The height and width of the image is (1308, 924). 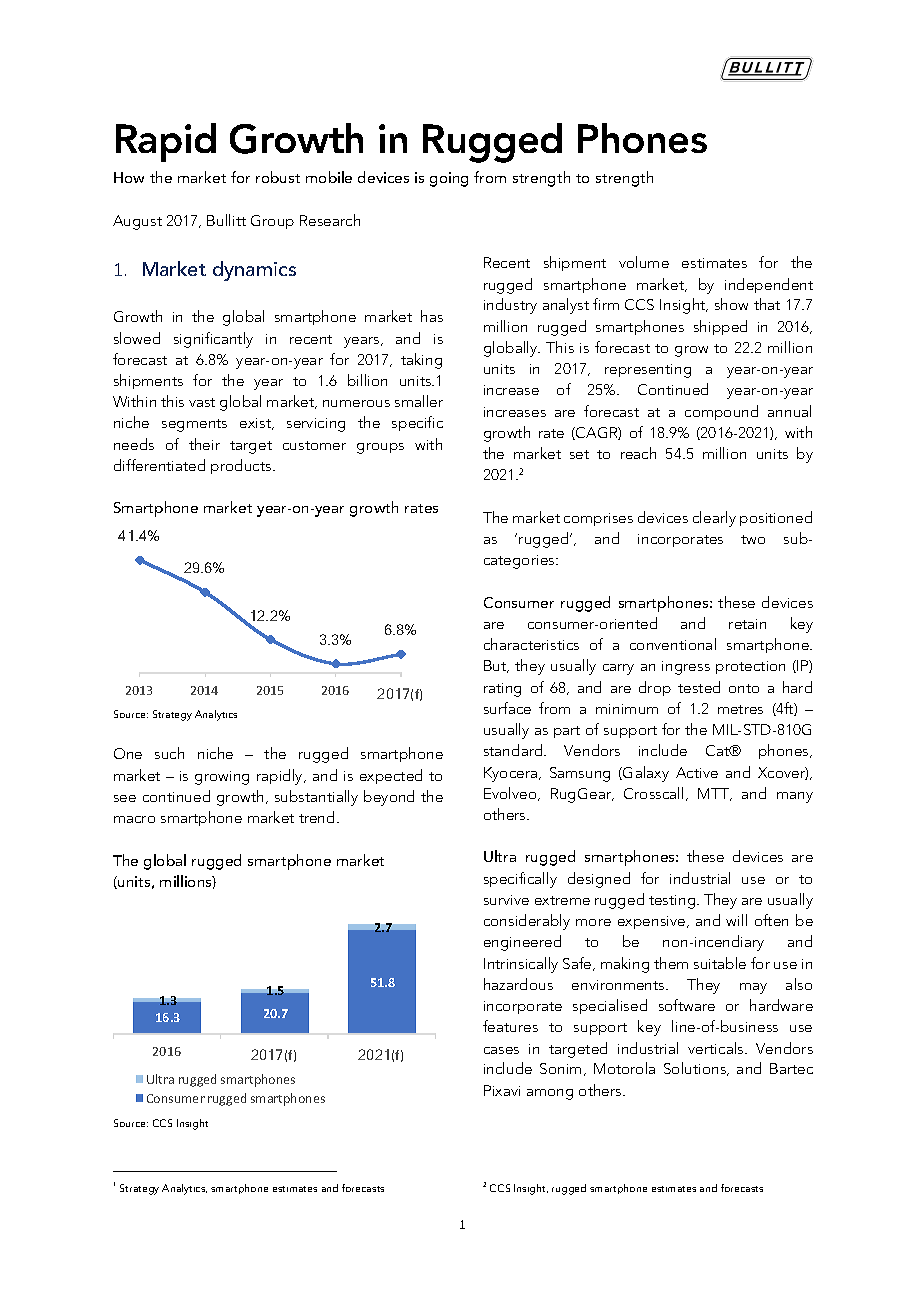 I want to click on Active, so click(x=697, y=772).
